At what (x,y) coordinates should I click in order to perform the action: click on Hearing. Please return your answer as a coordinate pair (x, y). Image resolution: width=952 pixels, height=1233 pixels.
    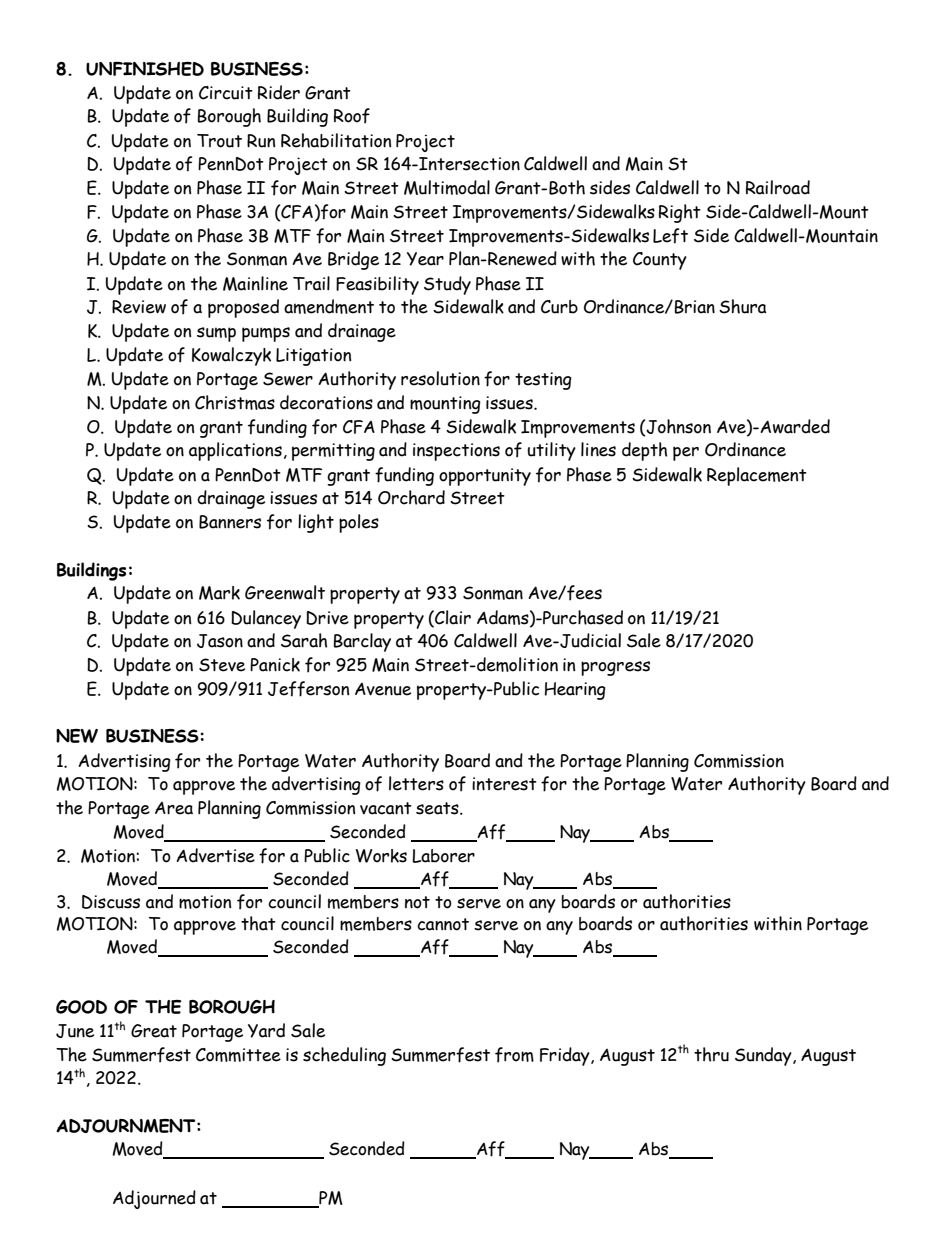
    Looking at the image, I should click on (575, 691).
